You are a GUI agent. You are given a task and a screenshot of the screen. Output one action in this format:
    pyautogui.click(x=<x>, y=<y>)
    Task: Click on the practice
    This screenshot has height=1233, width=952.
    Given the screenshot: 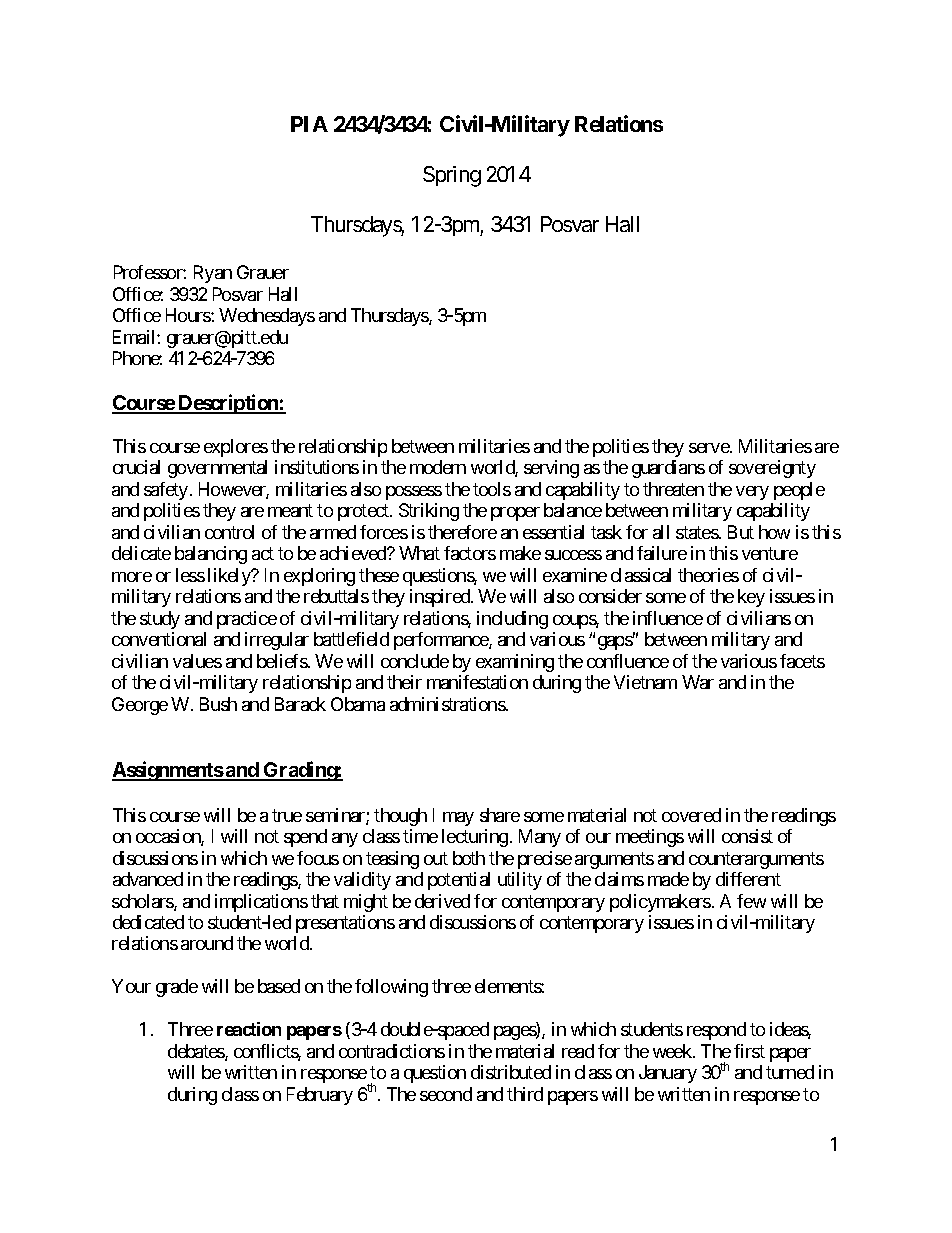 What is the action you would take?
    pyautogui.click(x=247, y=620)
